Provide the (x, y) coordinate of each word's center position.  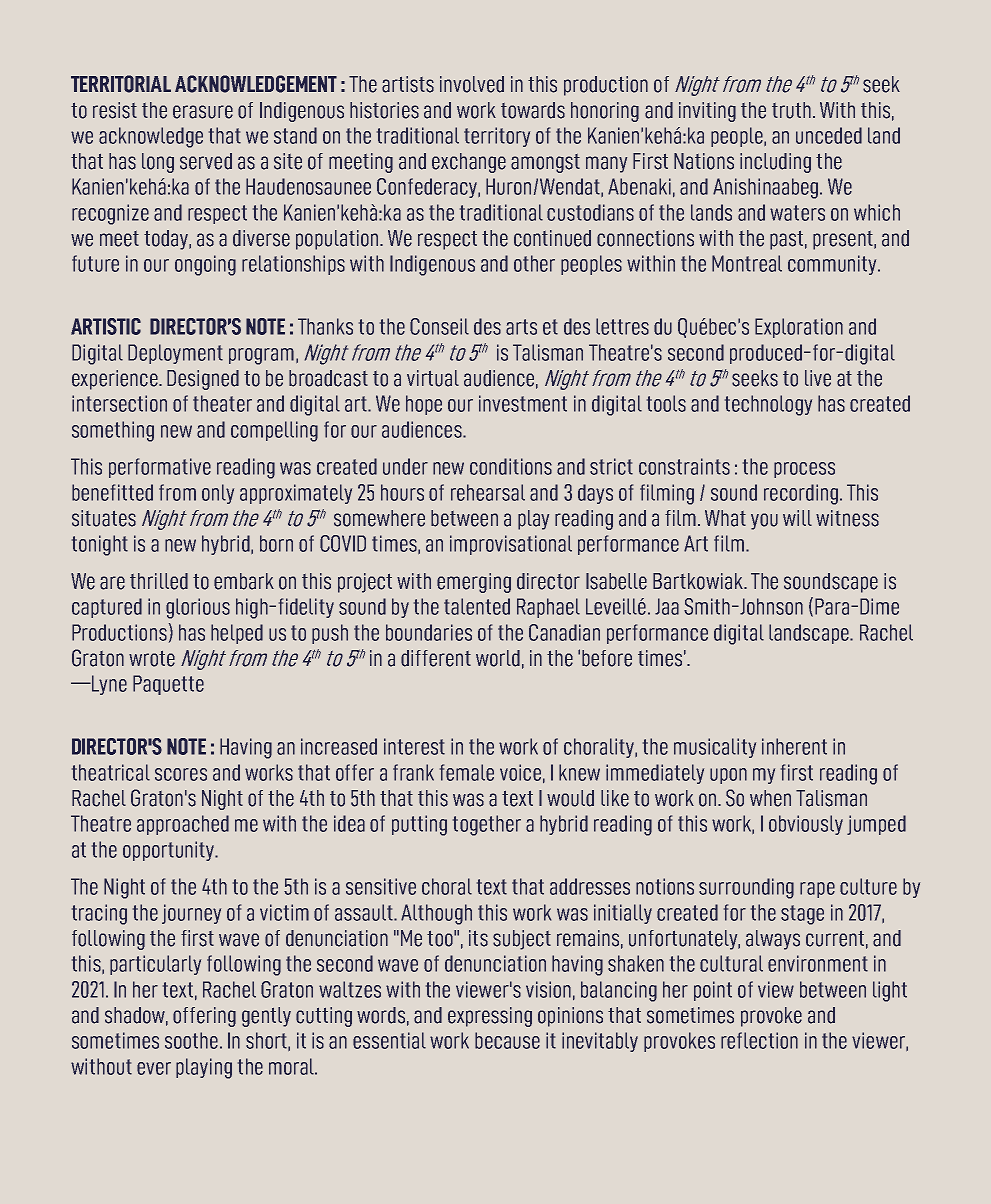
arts (521, 327)
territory (497, 137)
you (764, 521)
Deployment (175, 354)
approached (183, 825)
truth (791, 110)
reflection (759, 1040)
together (487, 825)
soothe (191, 1040)
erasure (203, 112)
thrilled (159, 581)
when (770, 798)
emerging (474, 583)
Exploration (799, 328)
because (507, 1040)
